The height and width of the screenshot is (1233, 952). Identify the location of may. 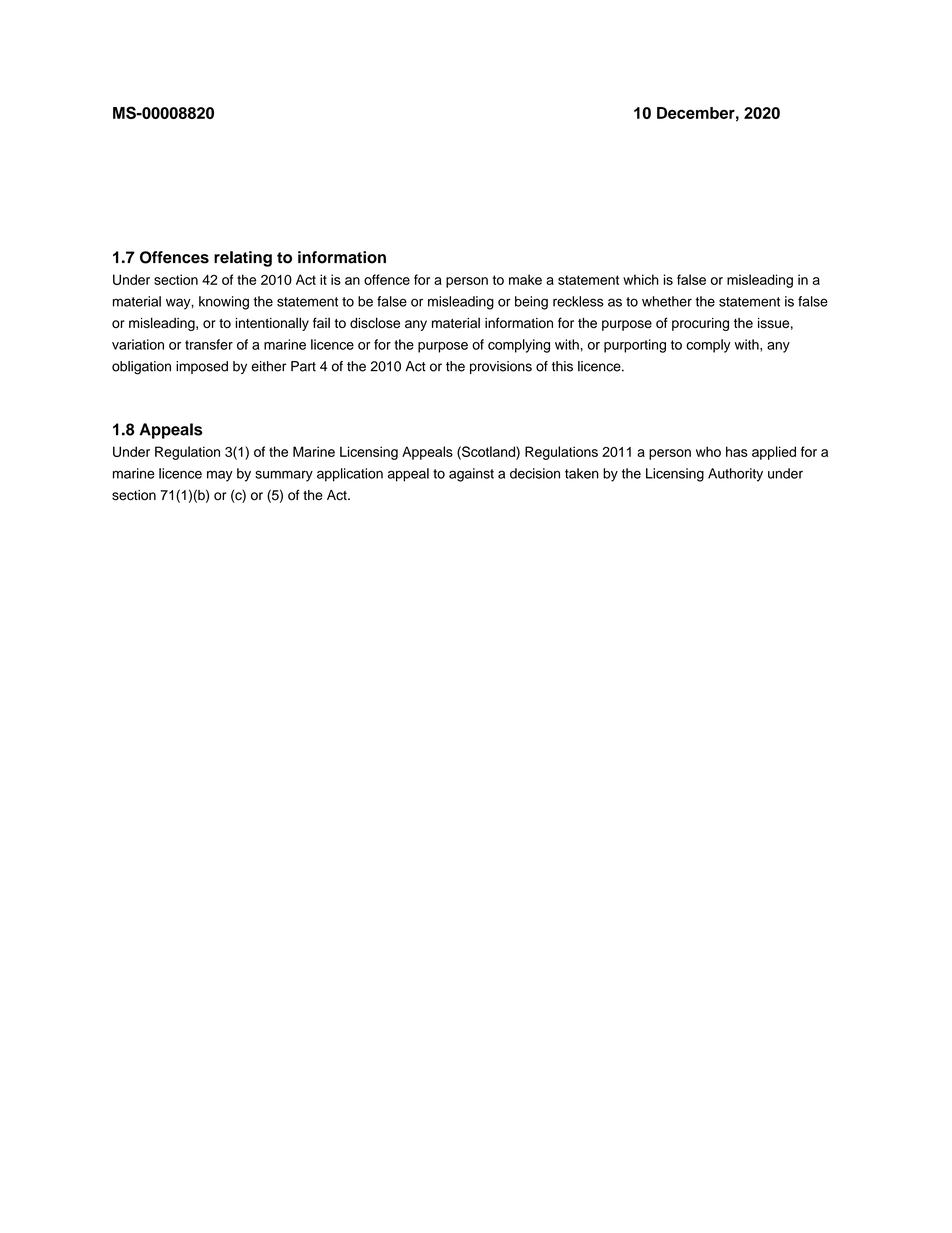
(220, 476).
